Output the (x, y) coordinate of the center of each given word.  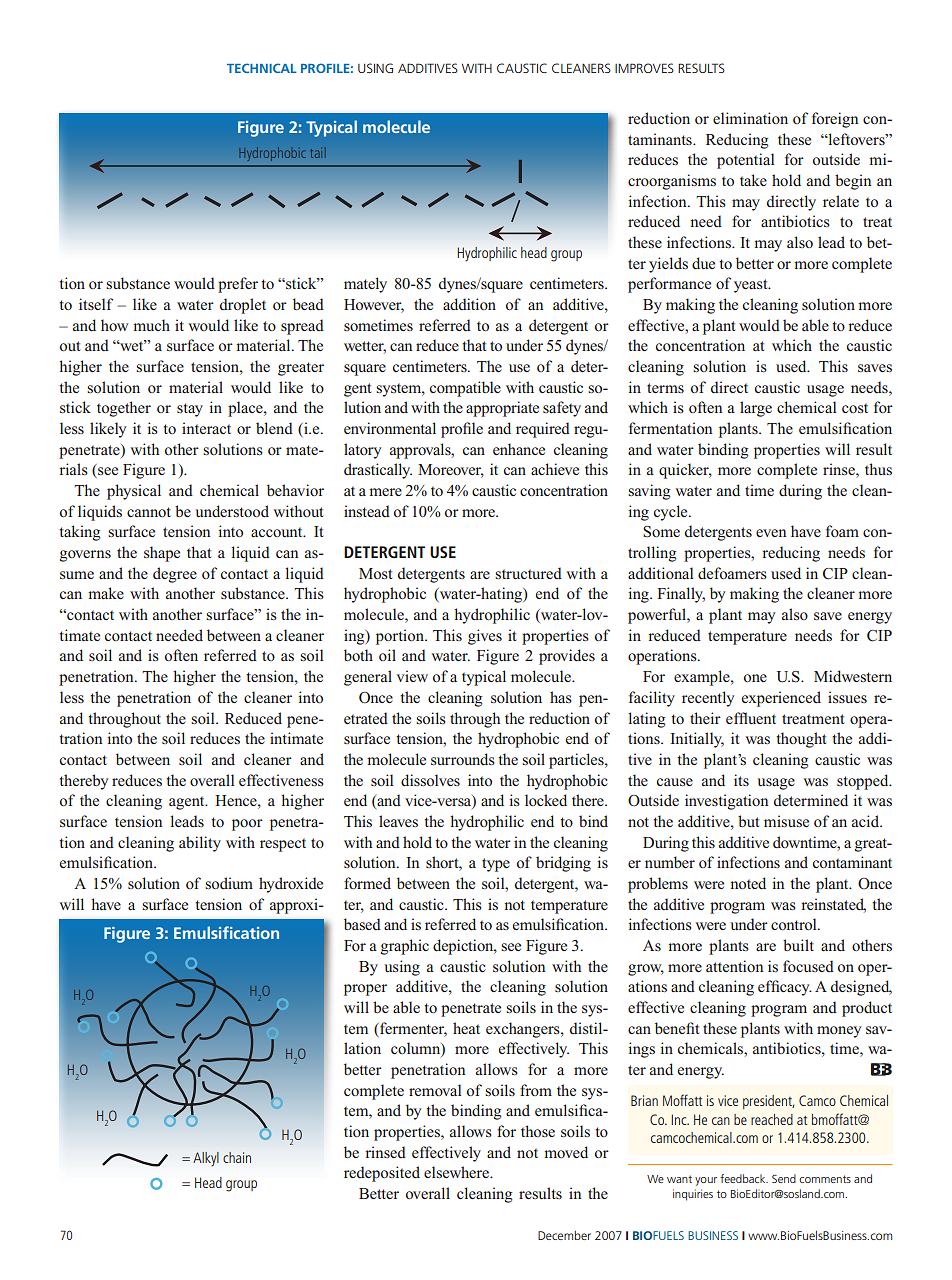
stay (190, 410)
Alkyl (206, 1159)
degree (175, 575)
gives (485, 637)
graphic (405, 947)
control (795, 924)
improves (644, 68)
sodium (229, 883)
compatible (465, 389)
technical (262, 68)
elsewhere (457, 1172)
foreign (835, 120)
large (756, 409)
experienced (781, 699)
